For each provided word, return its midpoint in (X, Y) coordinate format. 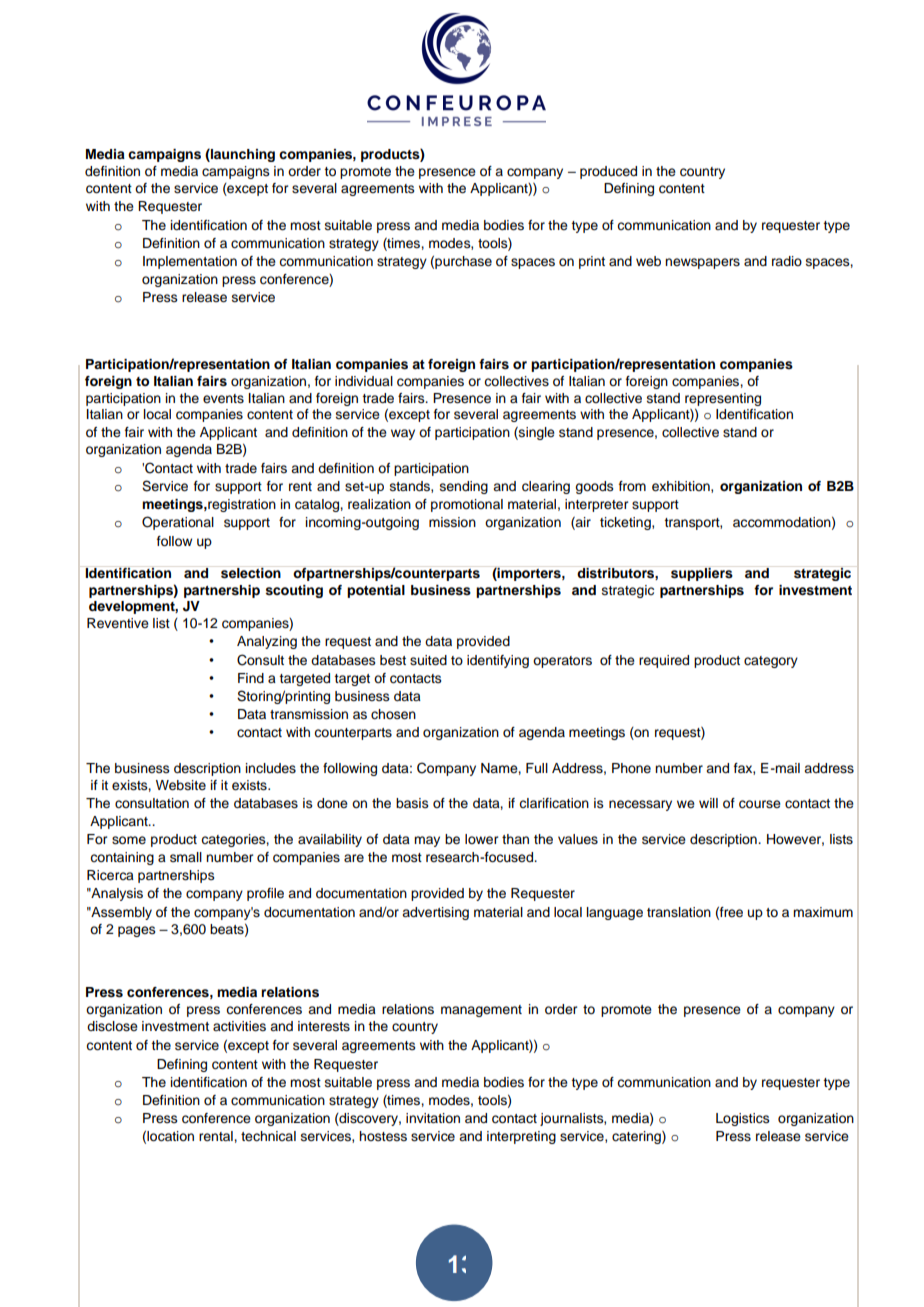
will (708, 803)
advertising (435, 913)
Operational (178, 523)
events (223, 399)
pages (137, 931)
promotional (467, 505)
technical (268, 1136)
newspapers (702, 263)
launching (242, 155)
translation (679, 912)
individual (364, 381)
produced (608, 172)
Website (181, 785)
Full (537, 768)
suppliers (702, 574)
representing (723, 399)
